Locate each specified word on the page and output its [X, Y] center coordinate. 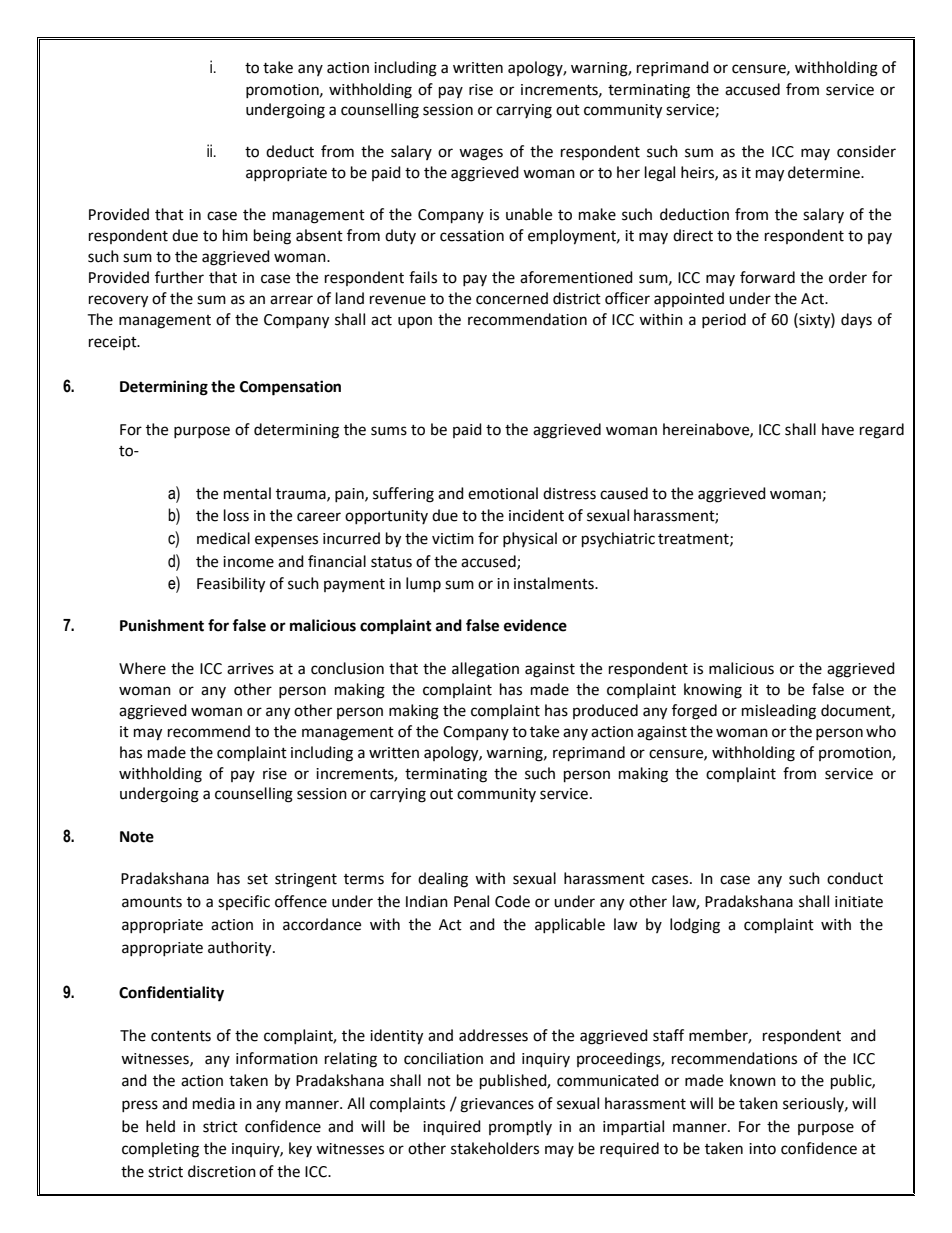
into [762, 1149]
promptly [520, 1128]
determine [825, 172]
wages [481, 154]
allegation [485, 670]
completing [160, 1150]
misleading [779, 712]
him [235, 235]
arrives [250, 669]
